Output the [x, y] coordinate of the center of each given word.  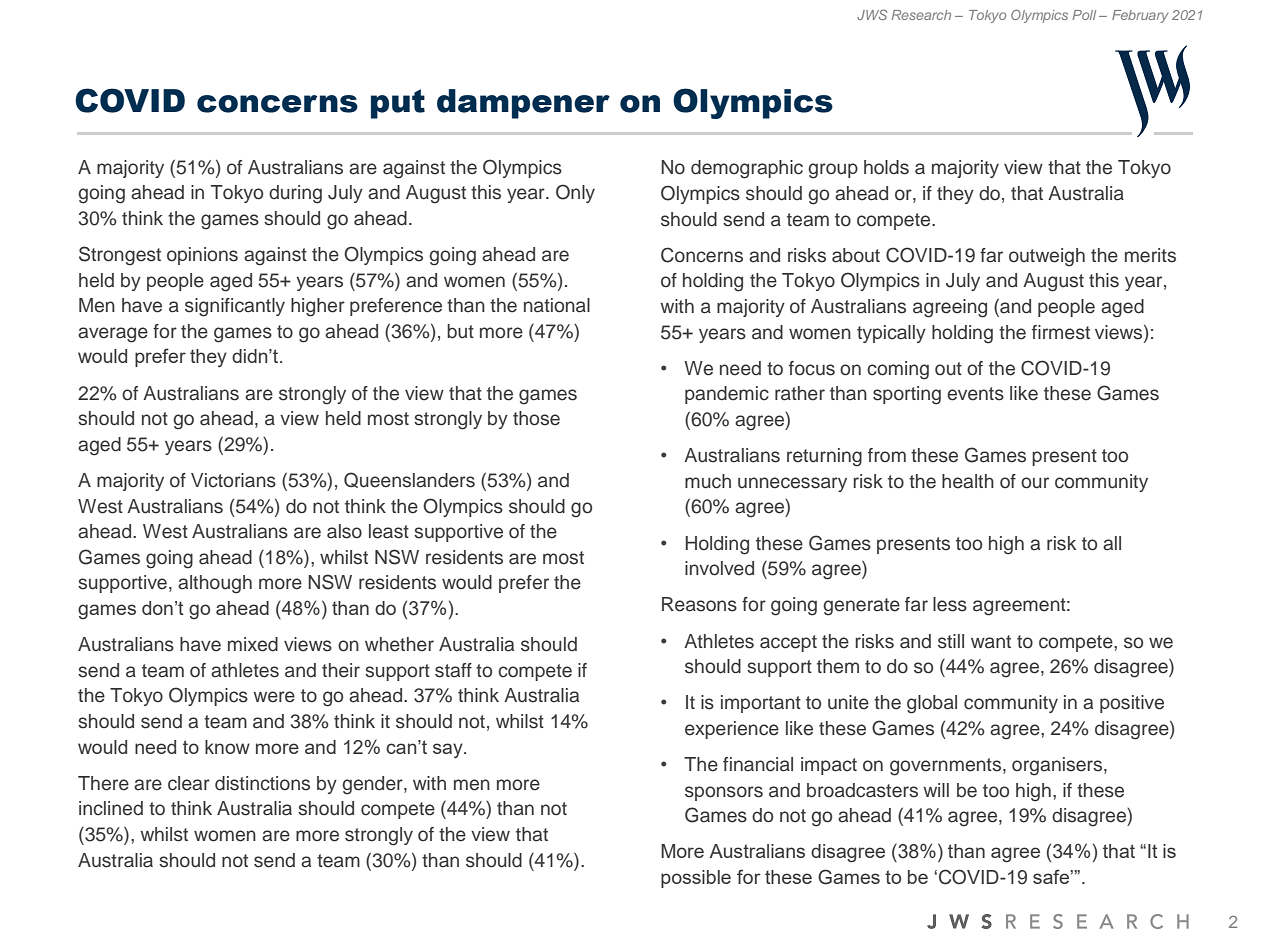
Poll [1084, 15]
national [557, 305]
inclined [111, 808]
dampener [523, 104]
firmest [1061, 332]
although [215, 584]
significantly [235, 307]
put [398, 104]
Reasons [699, 604]
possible [696, 879]
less [950, 604]
